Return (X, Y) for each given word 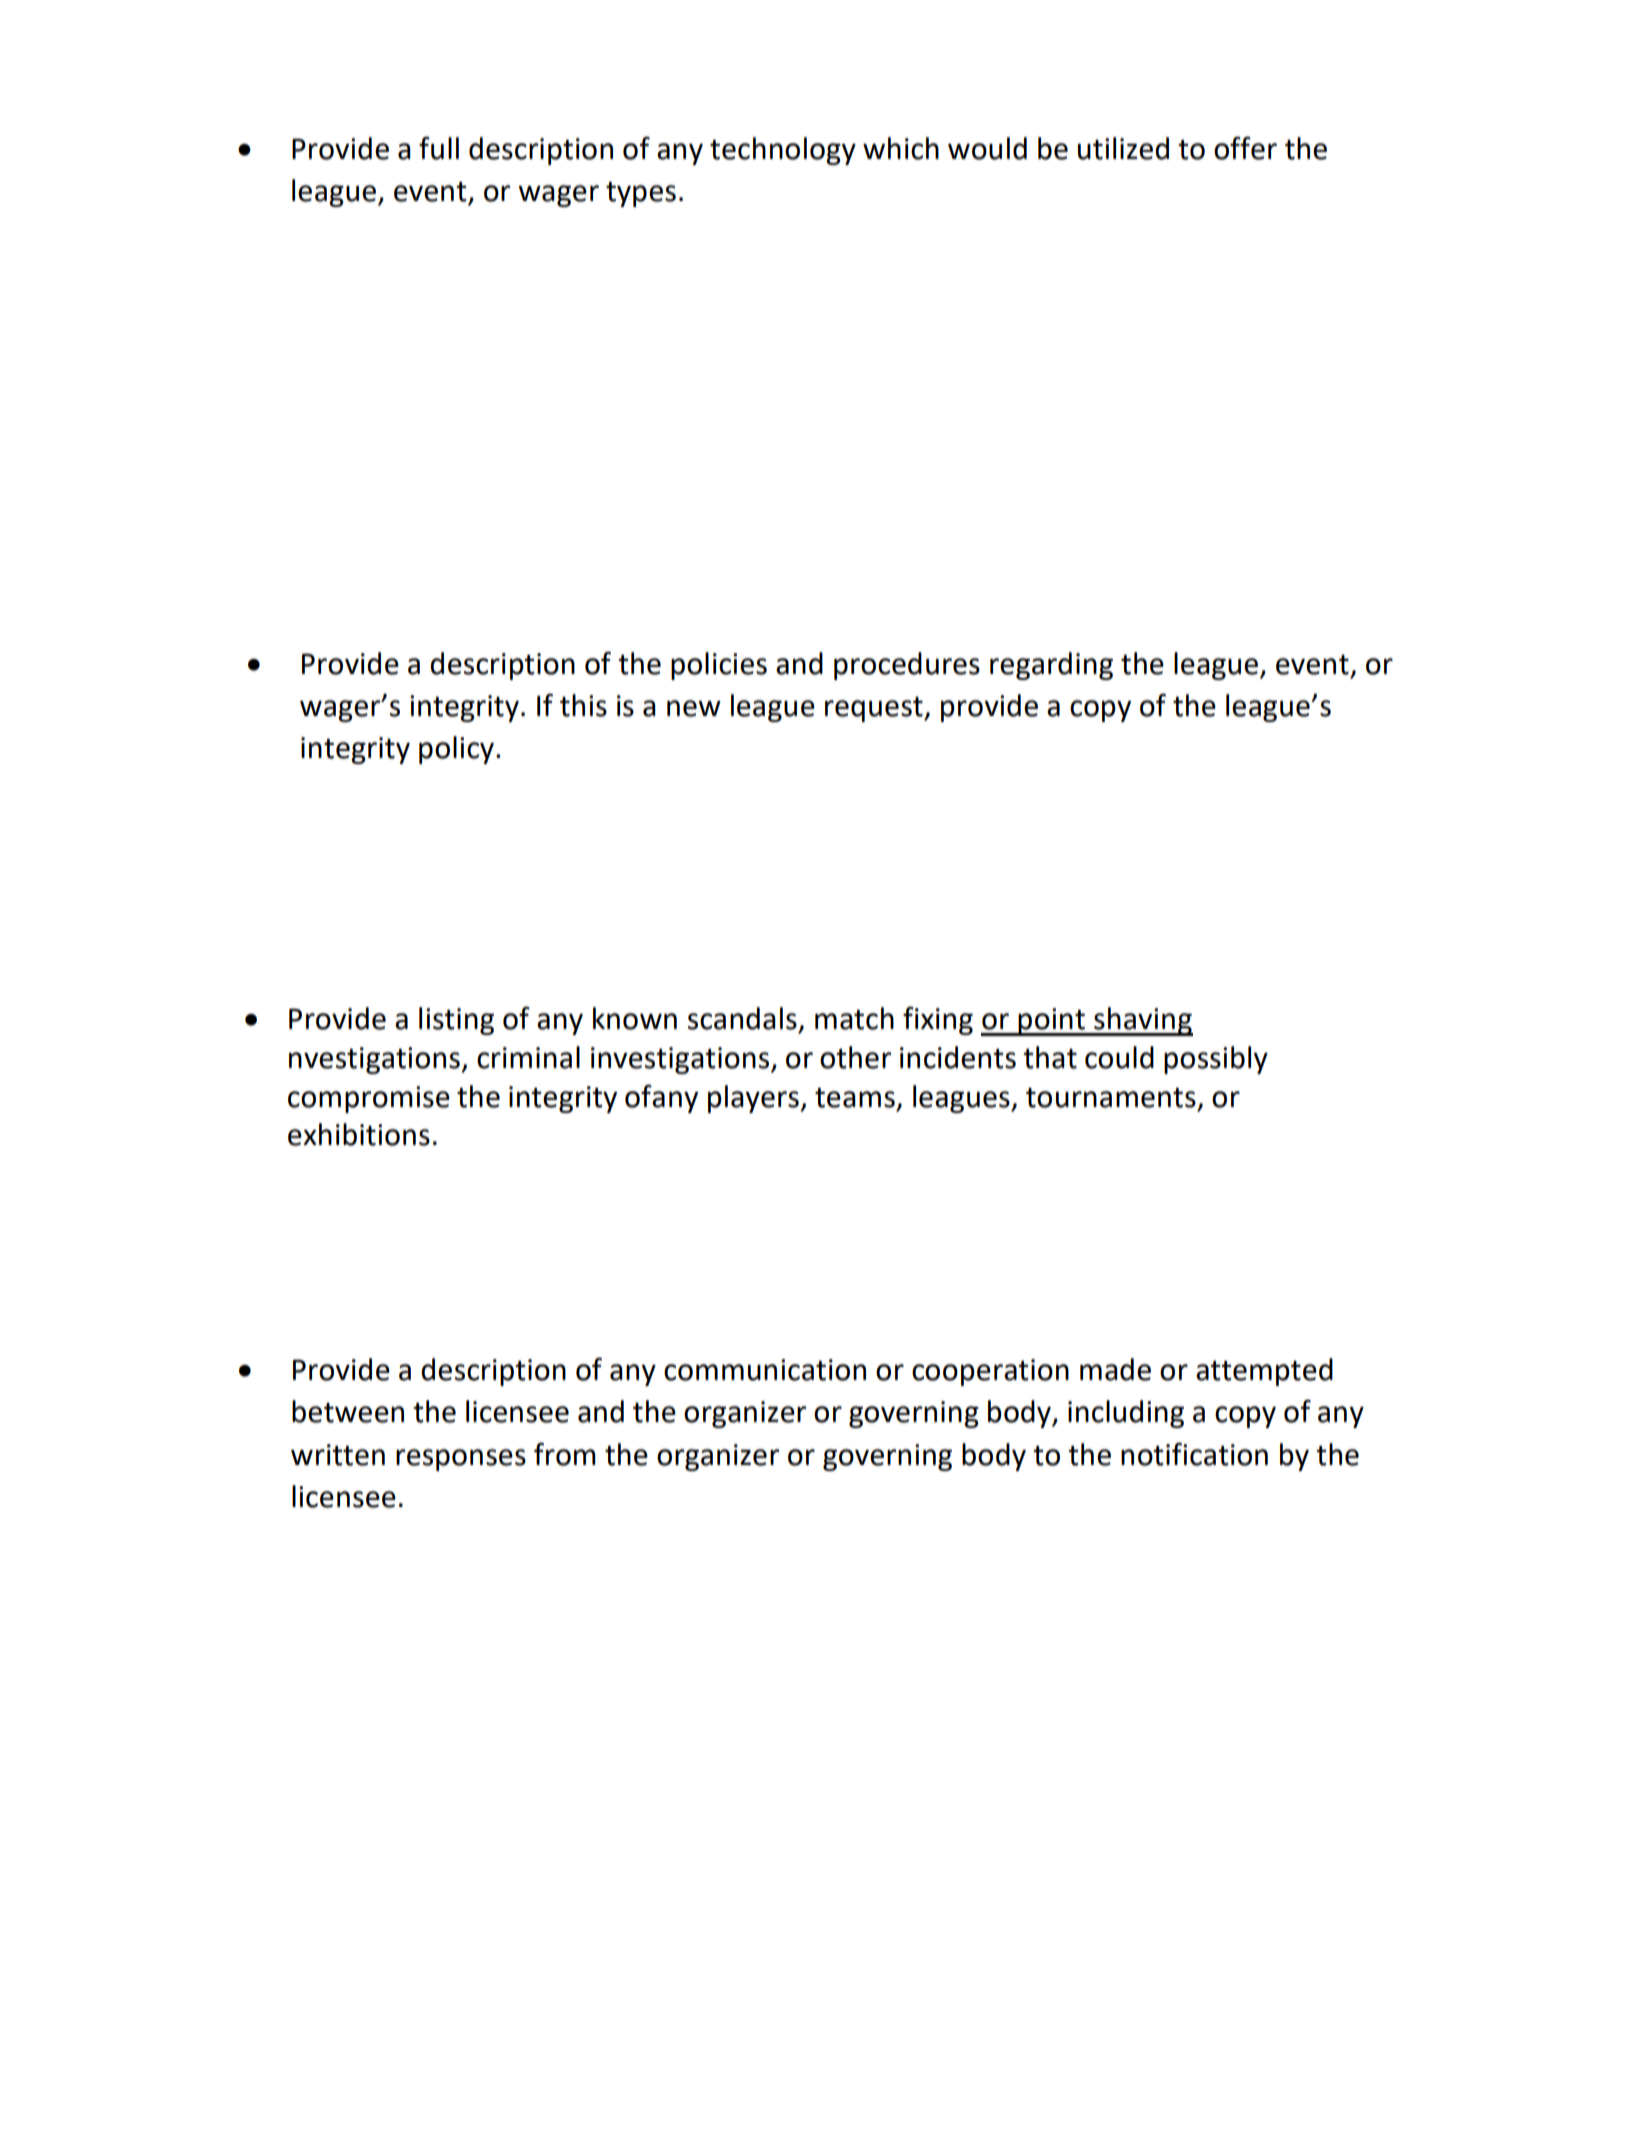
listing (456, 1021)
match (854, 1018)
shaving (1142, 1021)
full (439, 148)
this (583, 705)
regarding (1051, 666)
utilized (1123, 148)
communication (765, 1370)
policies (719, 666)
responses (461, 1460)
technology (783, 151)
